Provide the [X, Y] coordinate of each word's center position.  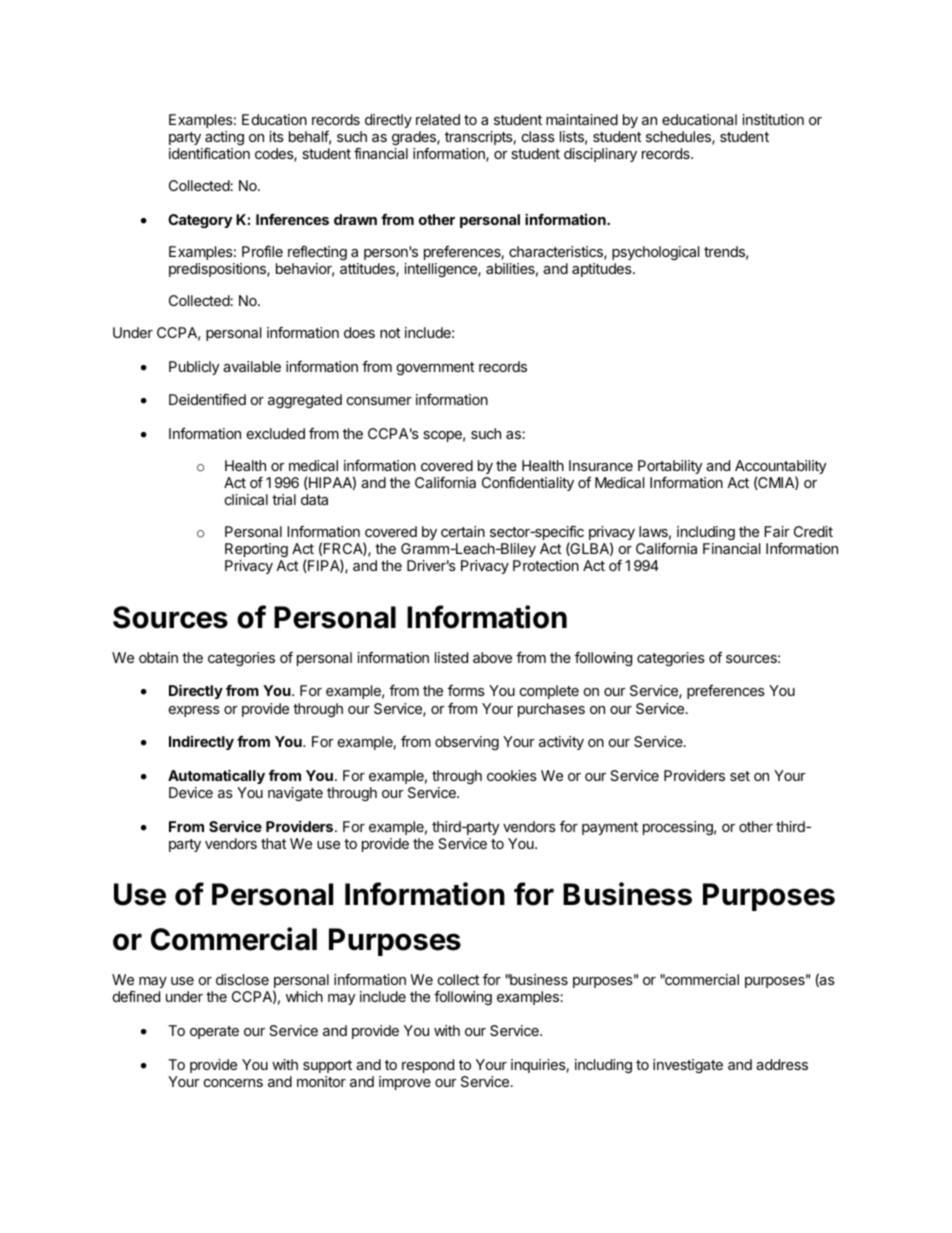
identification [209, 153]
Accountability [780, 468]
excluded [276, 433]
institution [773, 119]
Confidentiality [528, 484]
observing [467, 743]
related [438, 119]
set [740, 776]
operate [214, 1032]
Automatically [216, 776]
